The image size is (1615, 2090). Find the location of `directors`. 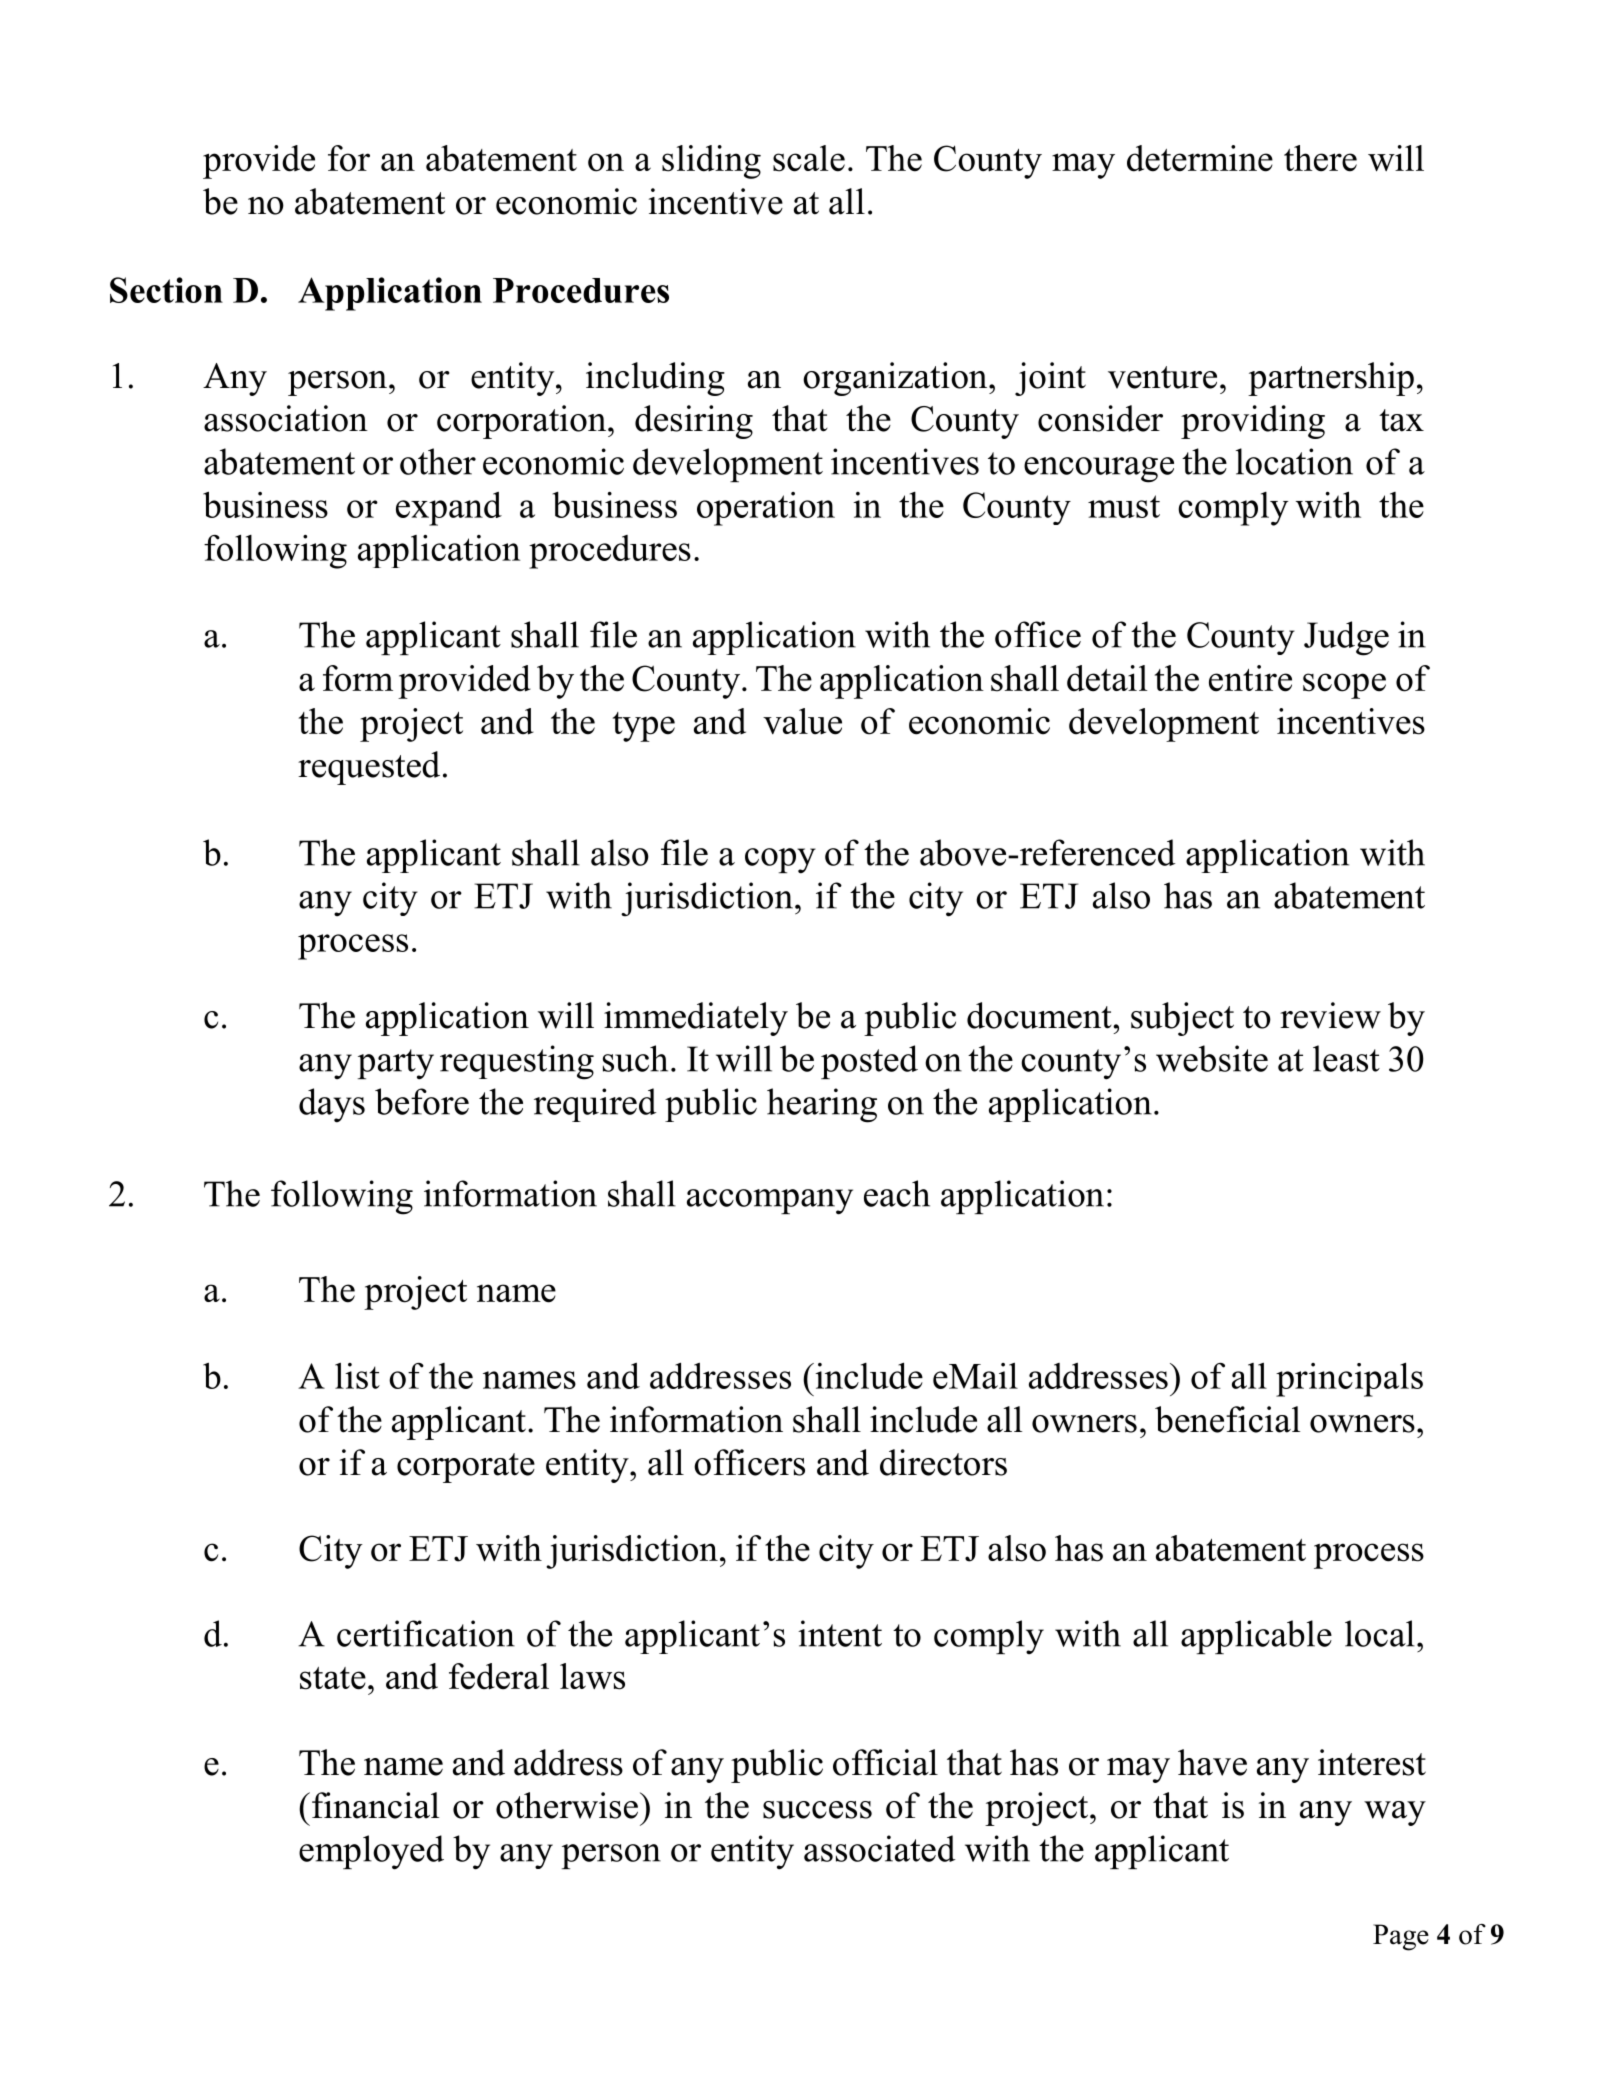

directors is located at coordinates (943, 1462).
